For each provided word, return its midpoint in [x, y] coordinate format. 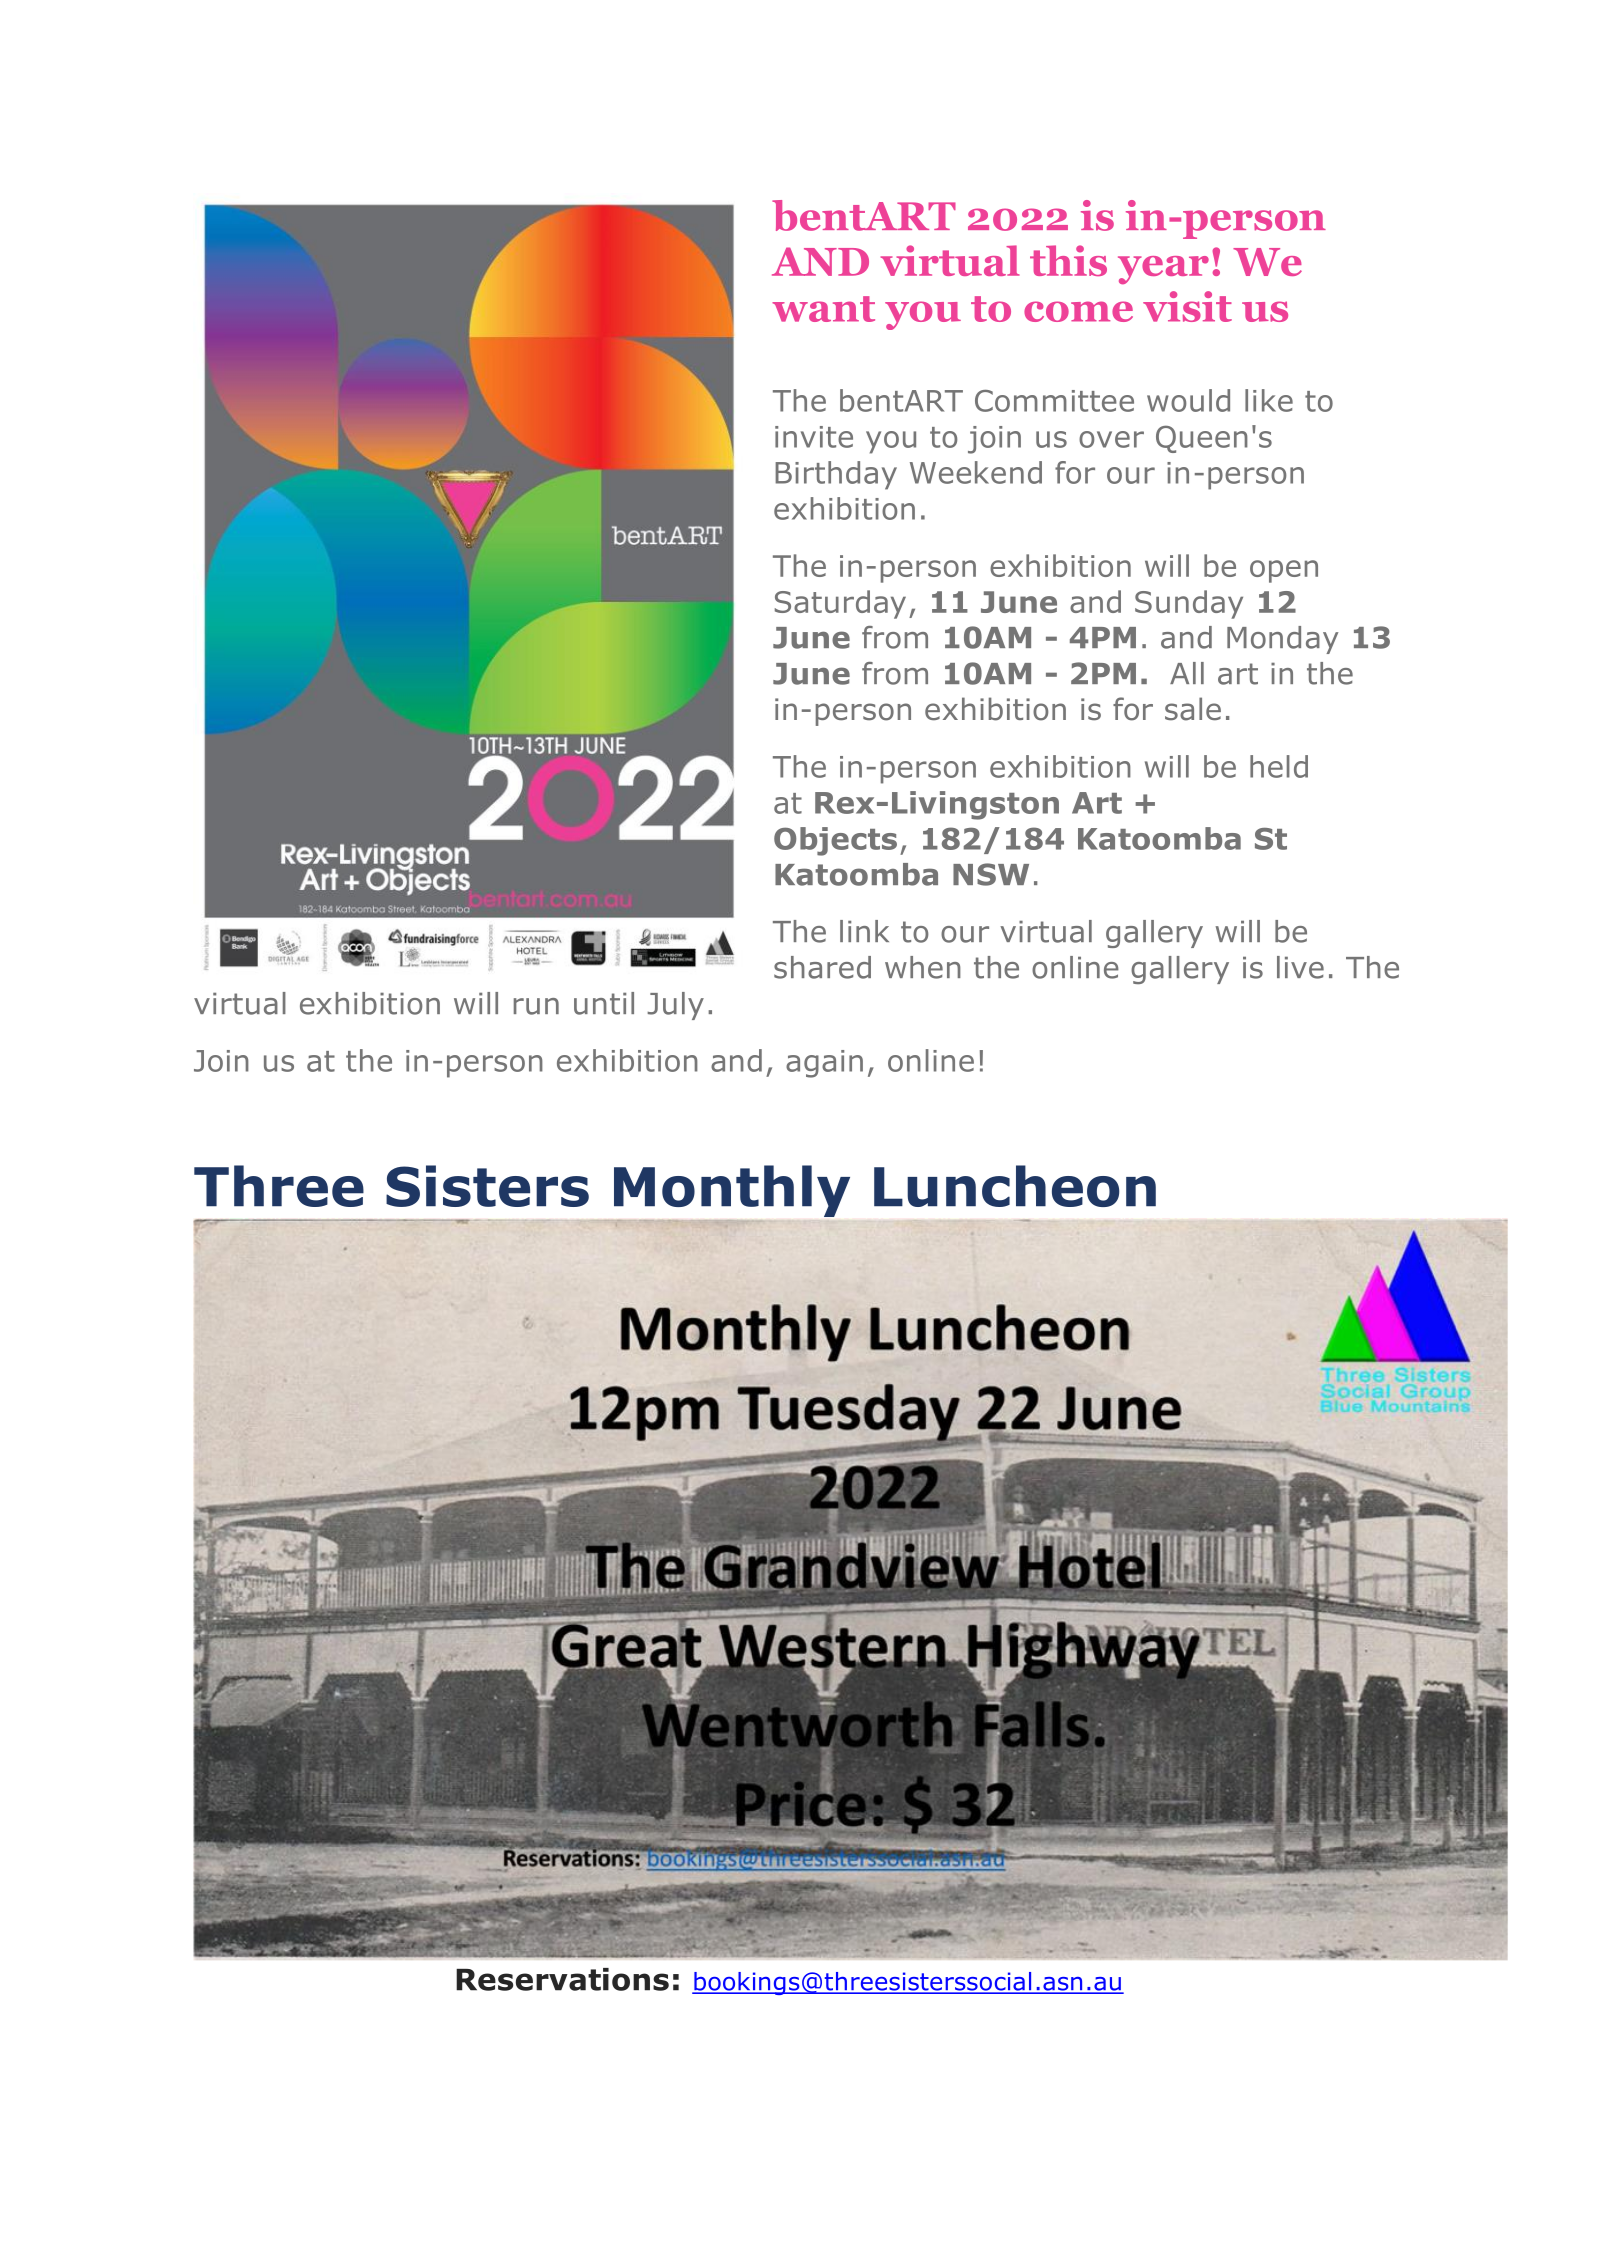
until [604, 1003]
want [823, 309]
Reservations [562, 1979]
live [1300, 967]
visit [1187, 306]
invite [814, 437]
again [824, 1064]
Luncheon [1015, 1186]
